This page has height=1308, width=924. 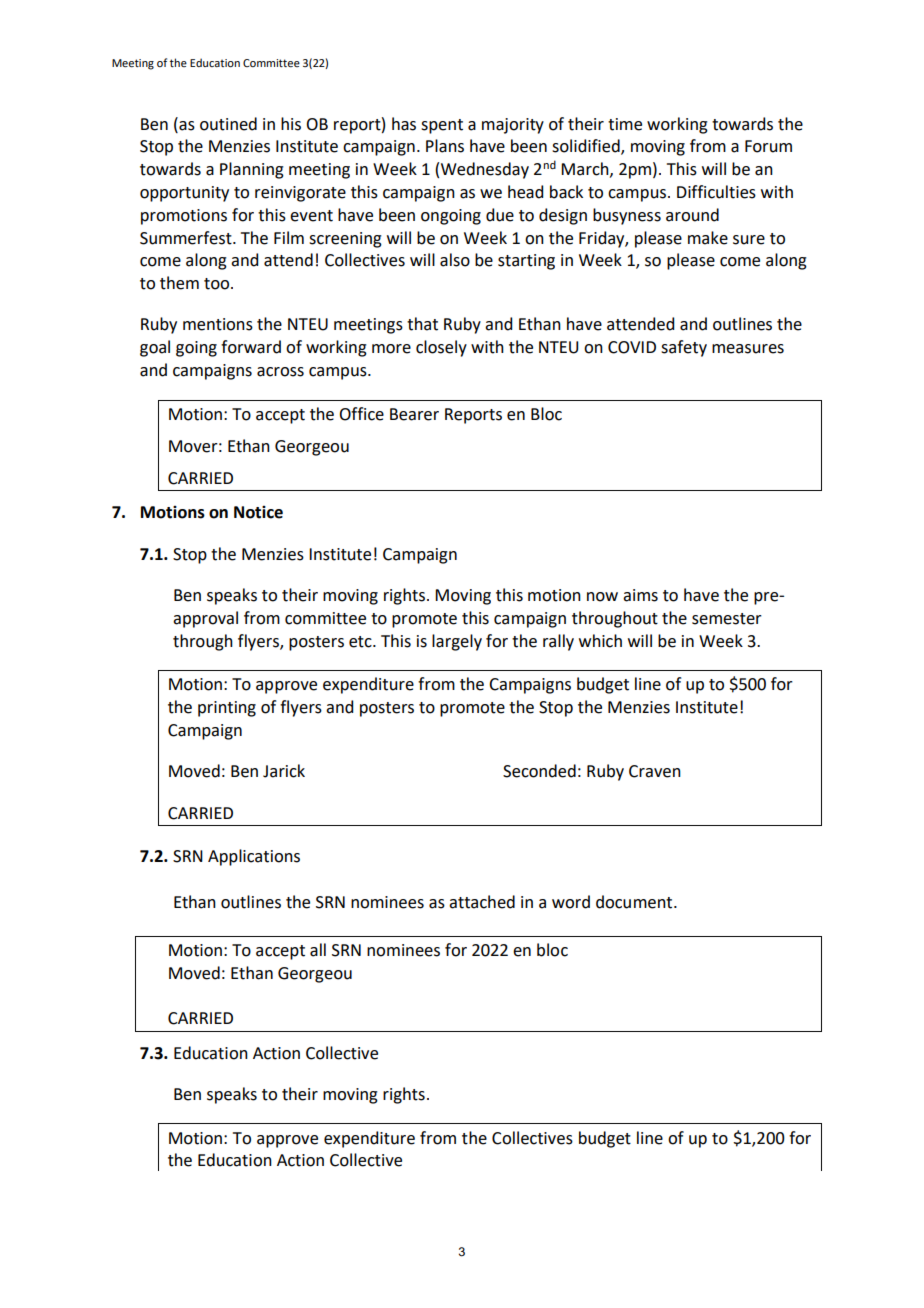 What do you see at coordinates (361, 642) in the page?
I see `etc` at bounding box center [361, 642].
